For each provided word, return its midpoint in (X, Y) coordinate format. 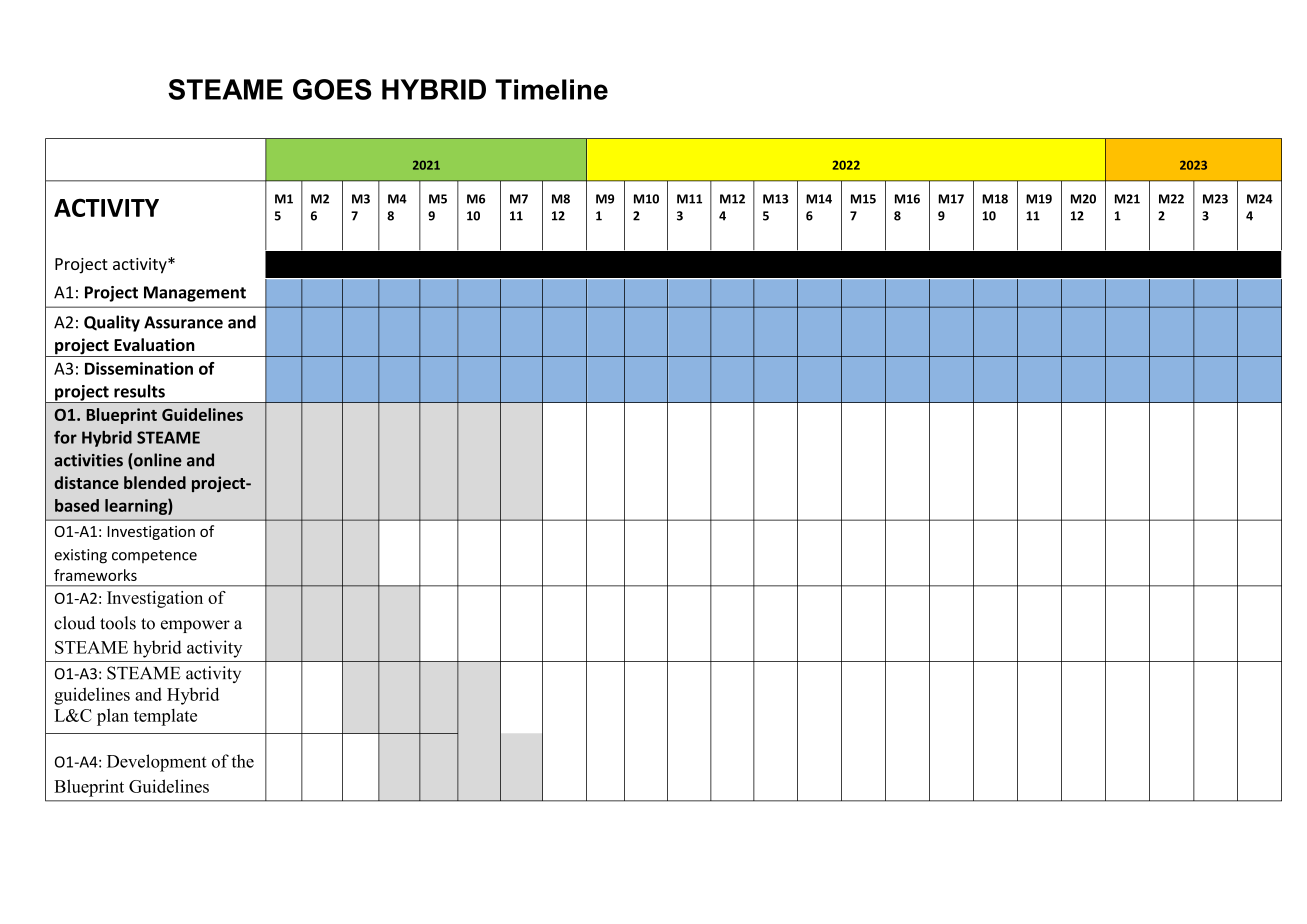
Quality (112, 323)
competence (154, 556)
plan (113, 717)
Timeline (551, 89)
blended (155, 482)
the (242, 761)
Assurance (183, 322)
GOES (332, 89)
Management (195, 294)
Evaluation (154, 344)
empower (195, 626)
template (165, 717)
